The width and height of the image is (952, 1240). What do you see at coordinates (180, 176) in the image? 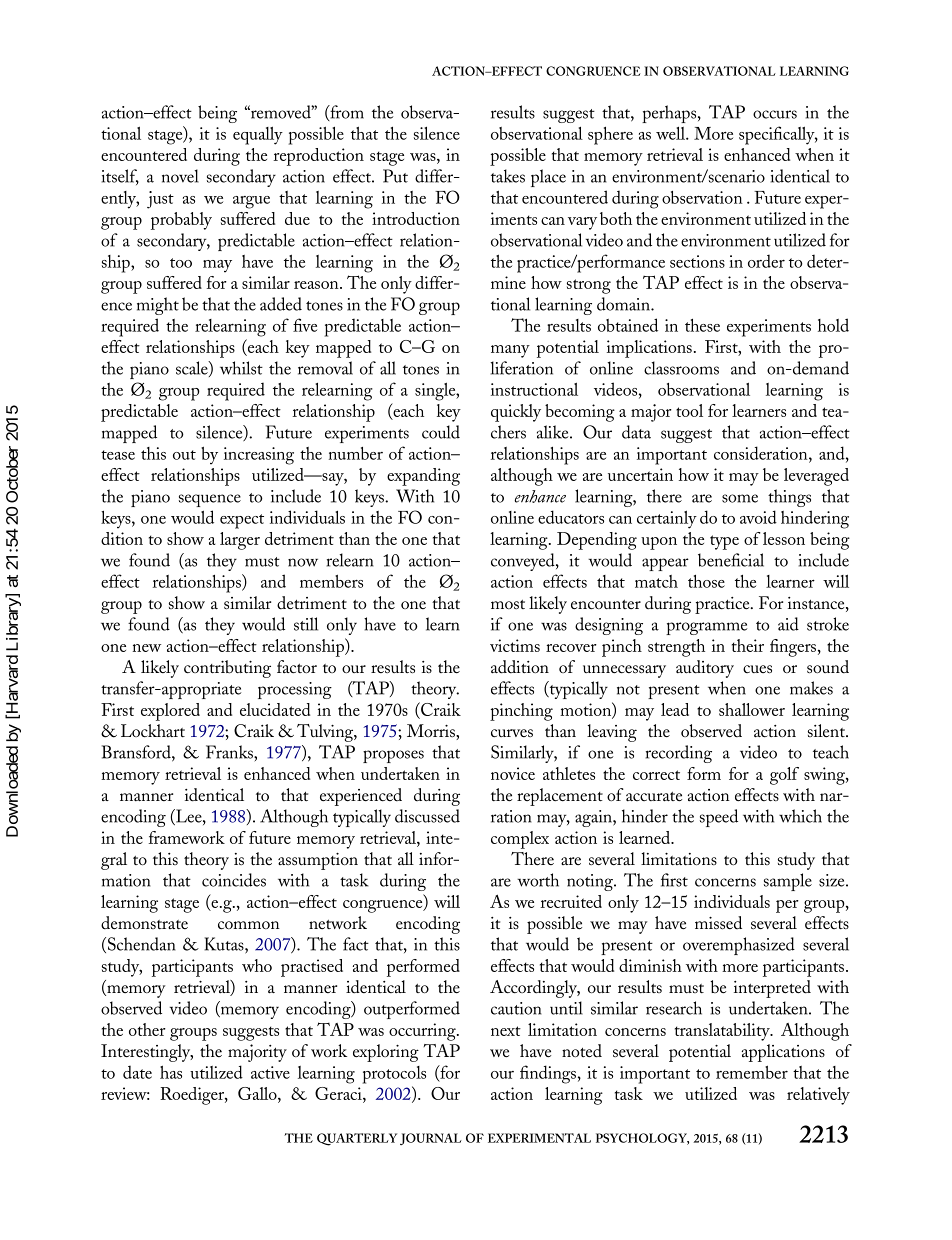
I see `novel` at bounding box center [180, 176].
